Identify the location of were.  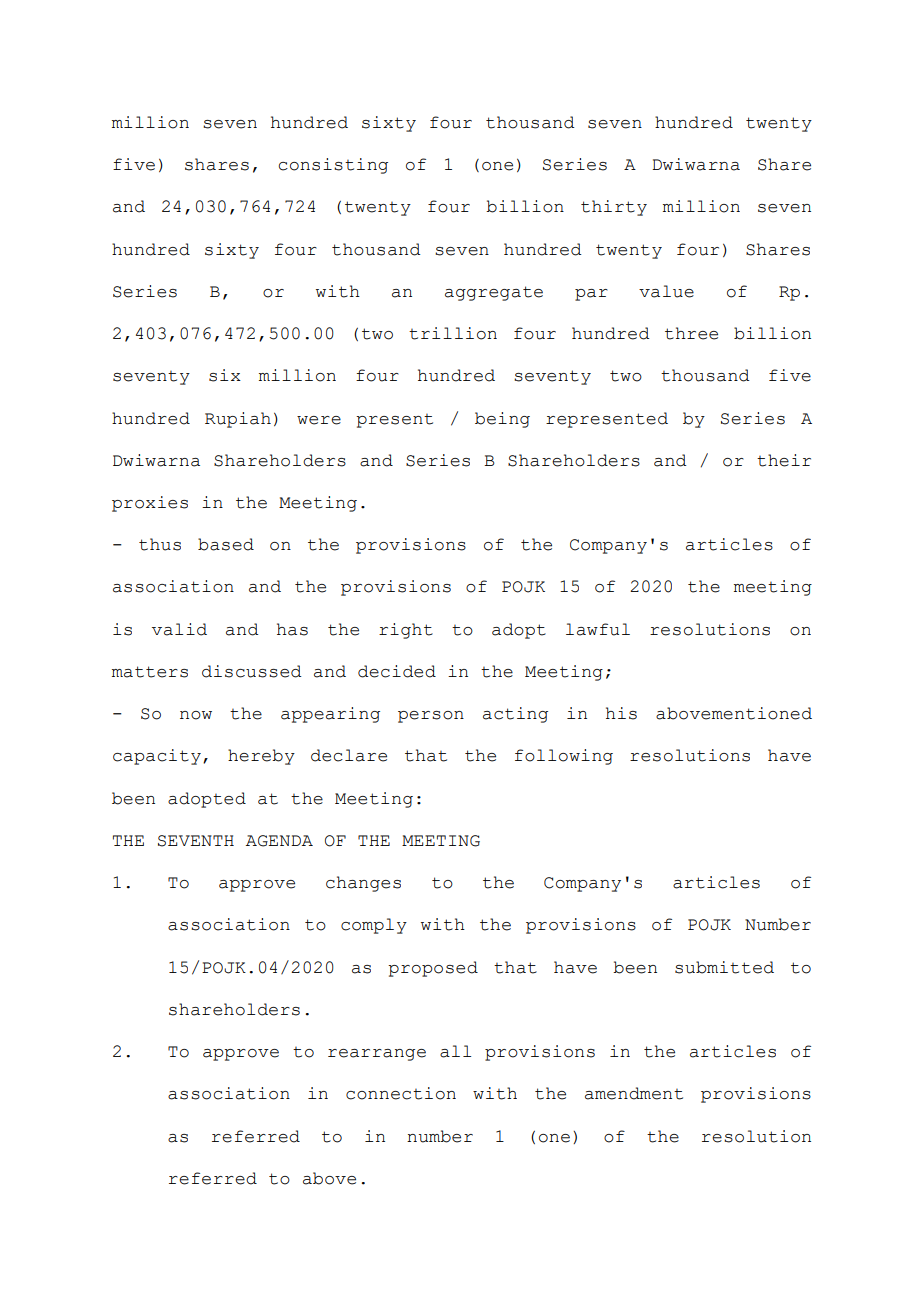
(319, 420).
